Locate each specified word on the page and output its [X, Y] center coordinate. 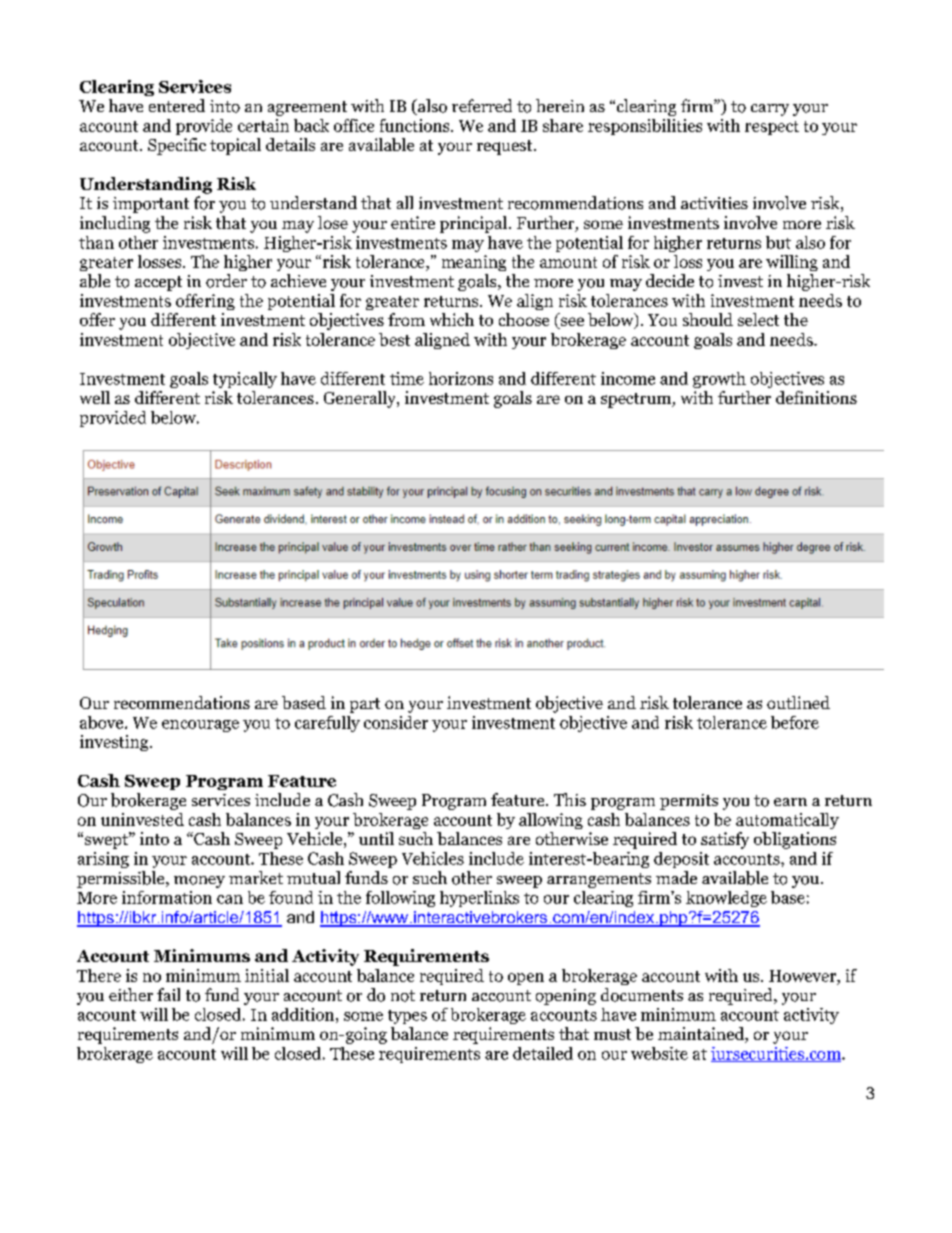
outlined [798, 702]
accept [158, 283]
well [95, 397]
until [376, 838]
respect [772, 128]
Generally [361, 399]
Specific [177, 146]
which [452, 319]
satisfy [725, 840]
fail [168, 994]
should [708, 319]
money [199, 882]
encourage [200, 726]
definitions [816, 397]
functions [416, 125]
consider [396, 722]
